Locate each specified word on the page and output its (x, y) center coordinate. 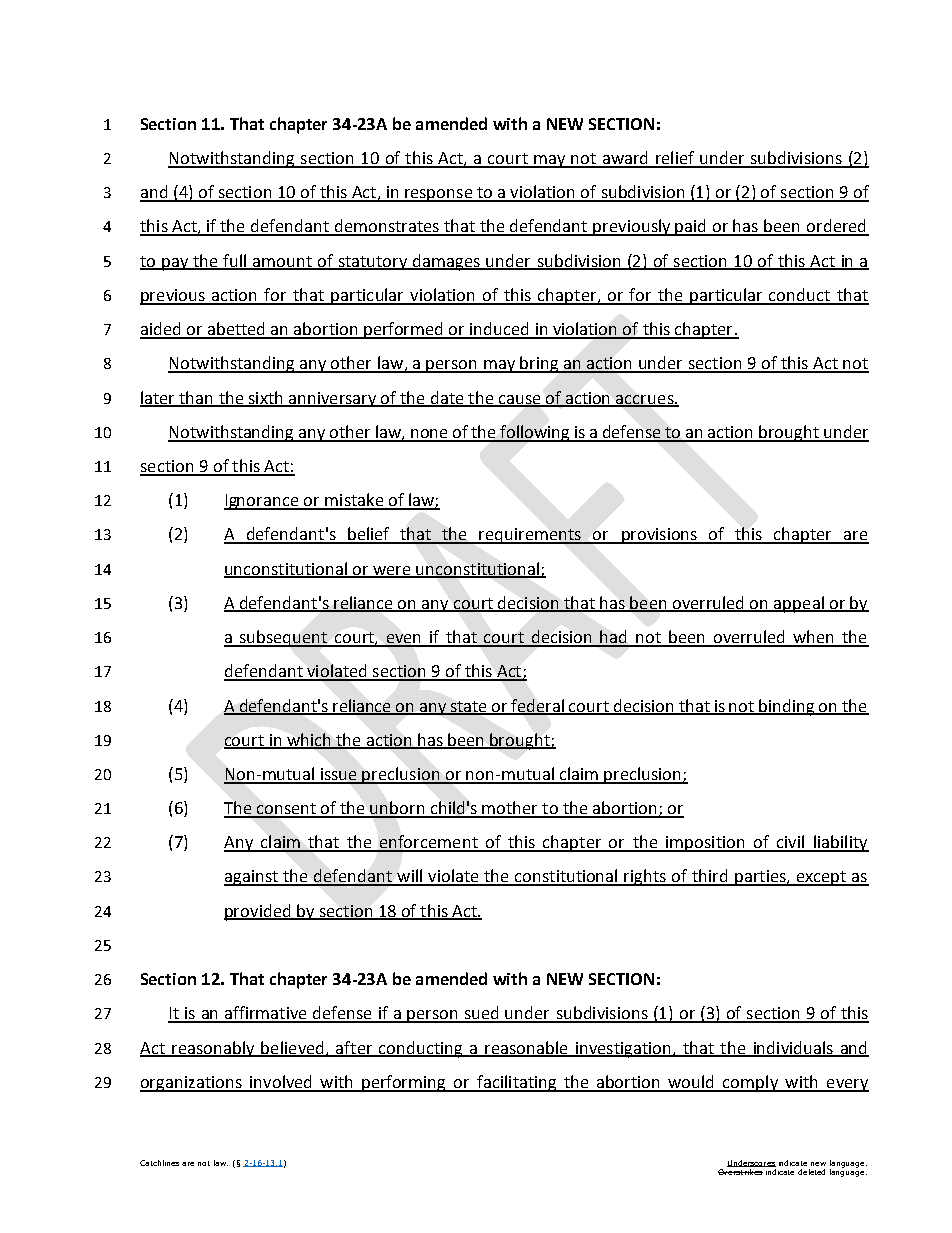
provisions (660, 536)
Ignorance (262, 502)
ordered (837, 227)
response (438, 195)
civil (790, 843)
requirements (531, 536)
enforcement (429, 843)
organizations (192, 1084)
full (235, 261)
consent (287, 810)
